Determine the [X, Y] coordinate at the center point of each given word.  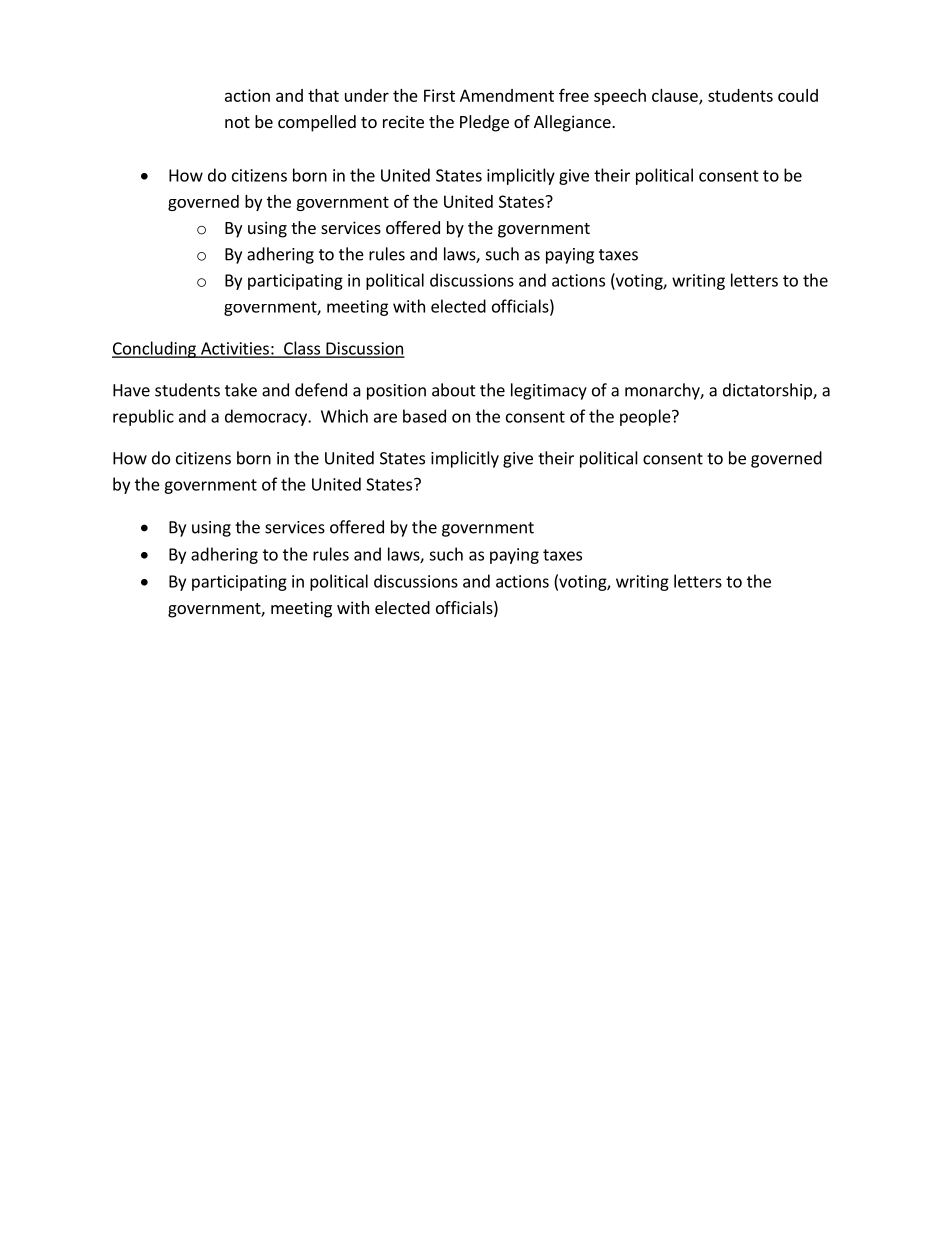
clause [676, 96]
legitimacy [549, 391]
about [454, 390]
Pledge [484, 123]
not [237, 122]
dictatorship [768, 391]
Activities [235, 349]
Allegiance [573, 123]
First [439, 95]
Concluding [155, 349]
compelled [317, 123]
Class [302, 349]
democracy [267, 417]
